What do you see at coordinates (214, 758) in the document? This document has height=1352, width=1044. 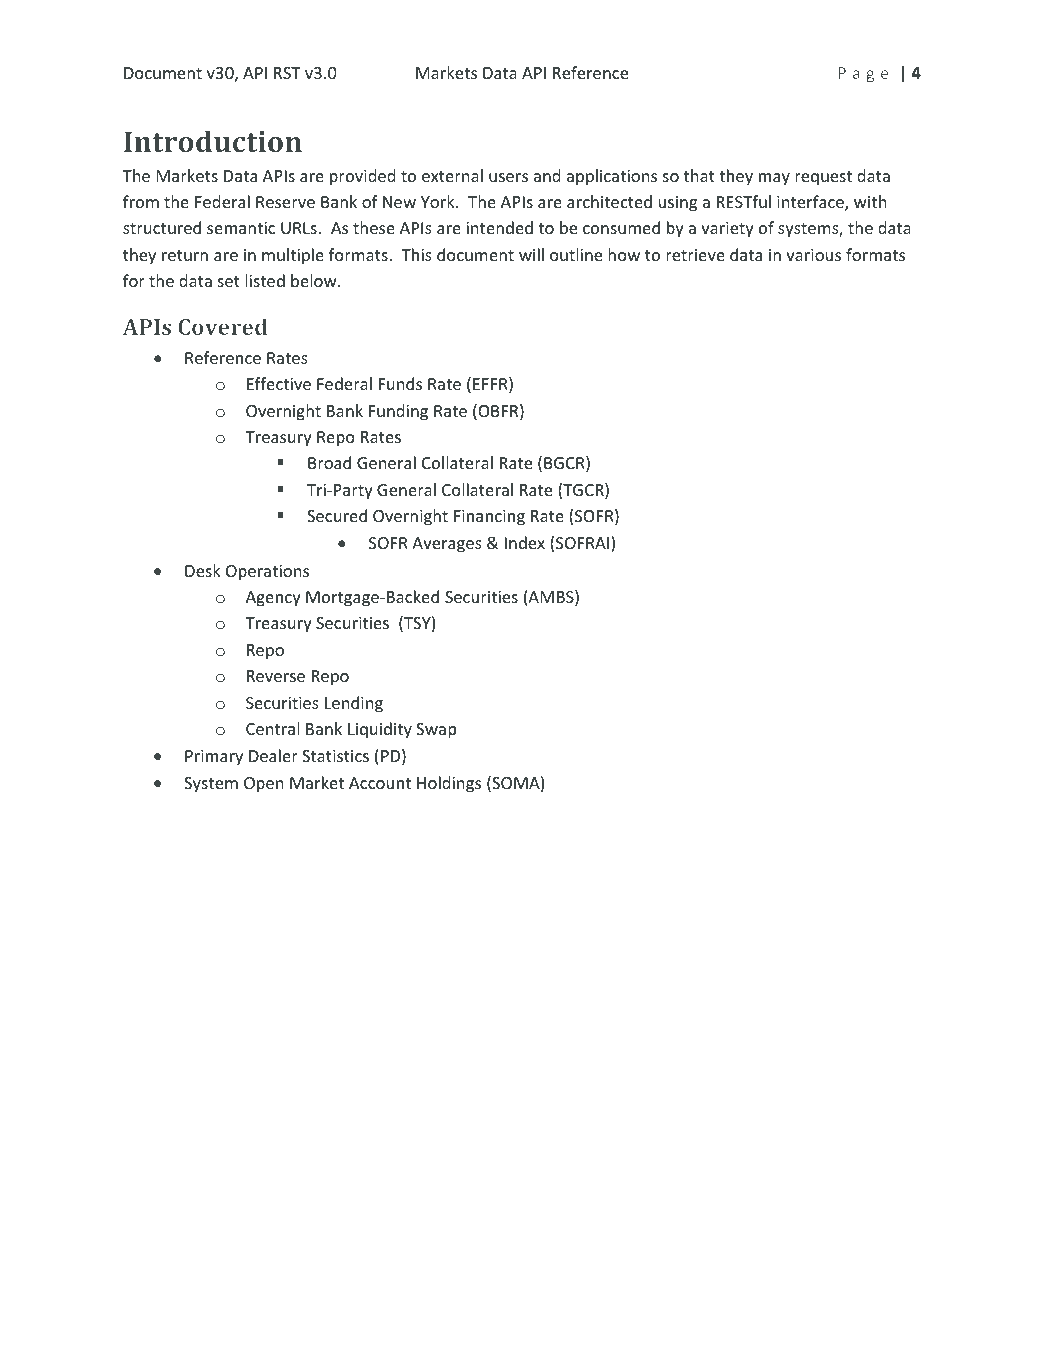 I see `Primary` at bounding box center [214, 758].
